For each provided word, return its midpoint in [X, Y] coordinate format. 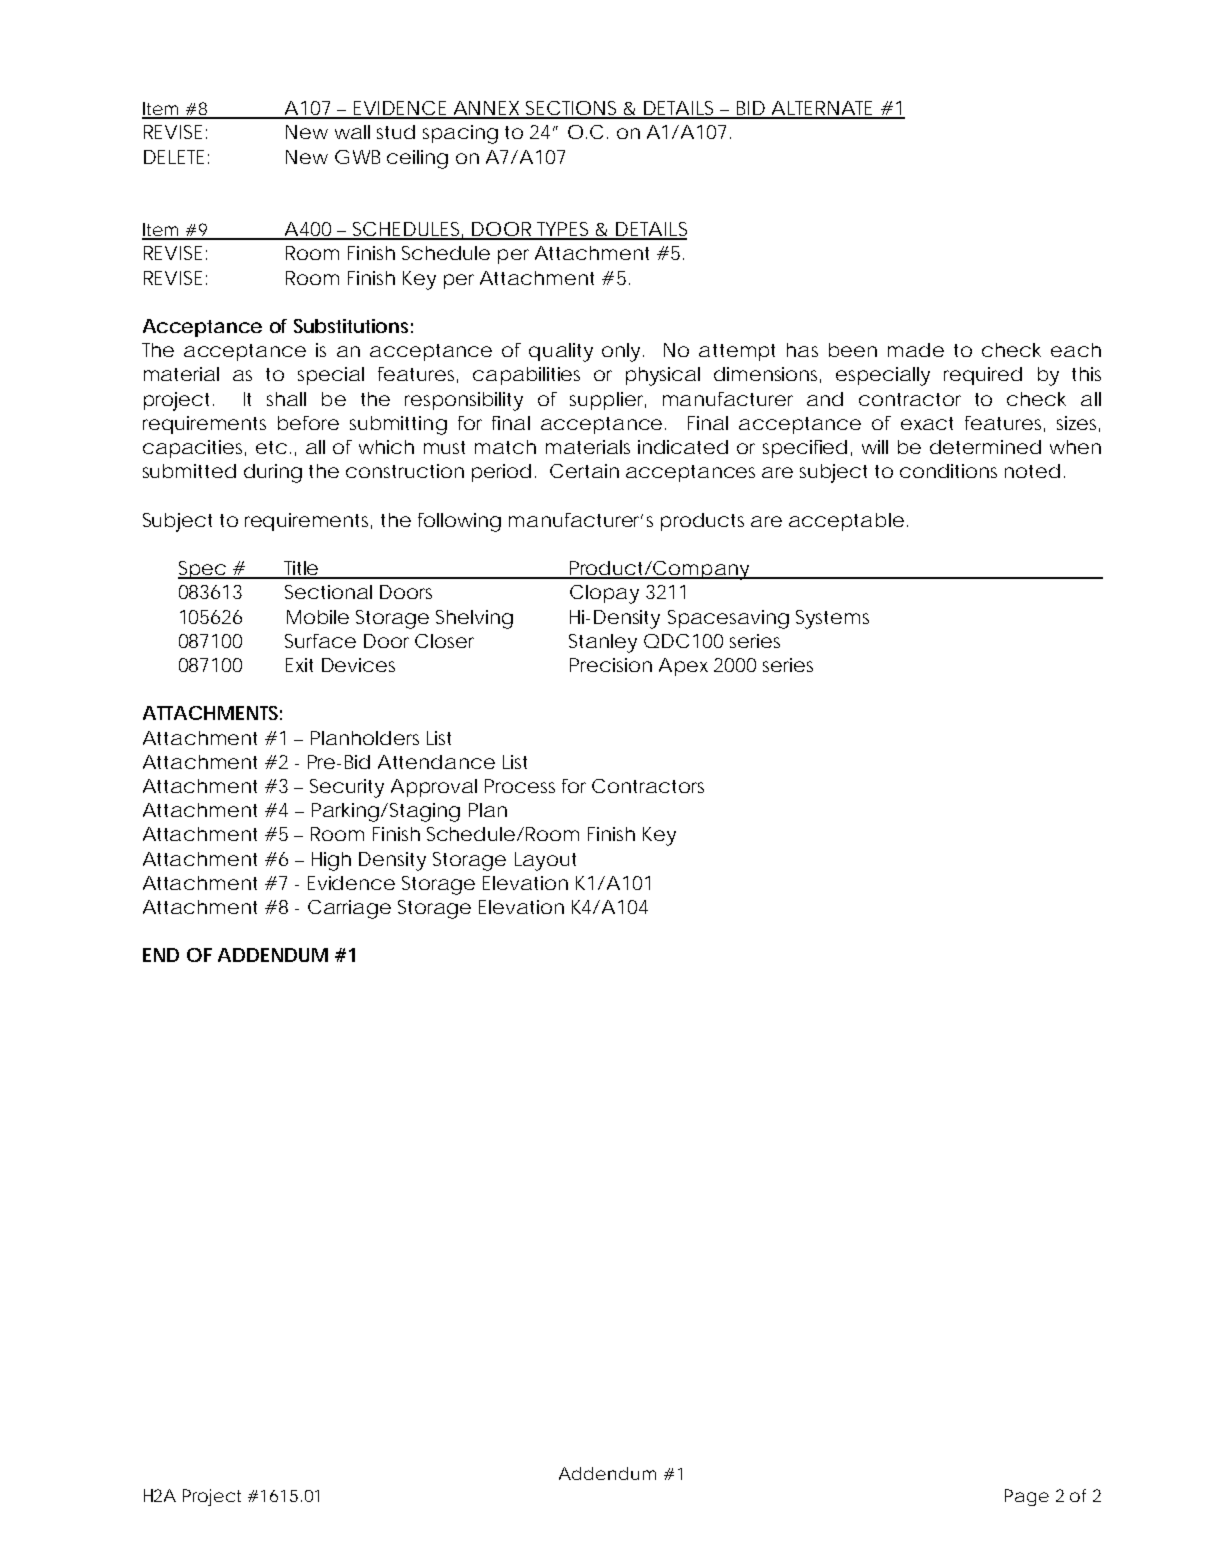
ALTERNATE [823, 109]
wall [352, 132]
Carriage [349, 909]
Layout [545, 861]
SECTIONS [573, 109]
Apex [683, 667]
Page [1027, 1497]
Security [347, 788]
